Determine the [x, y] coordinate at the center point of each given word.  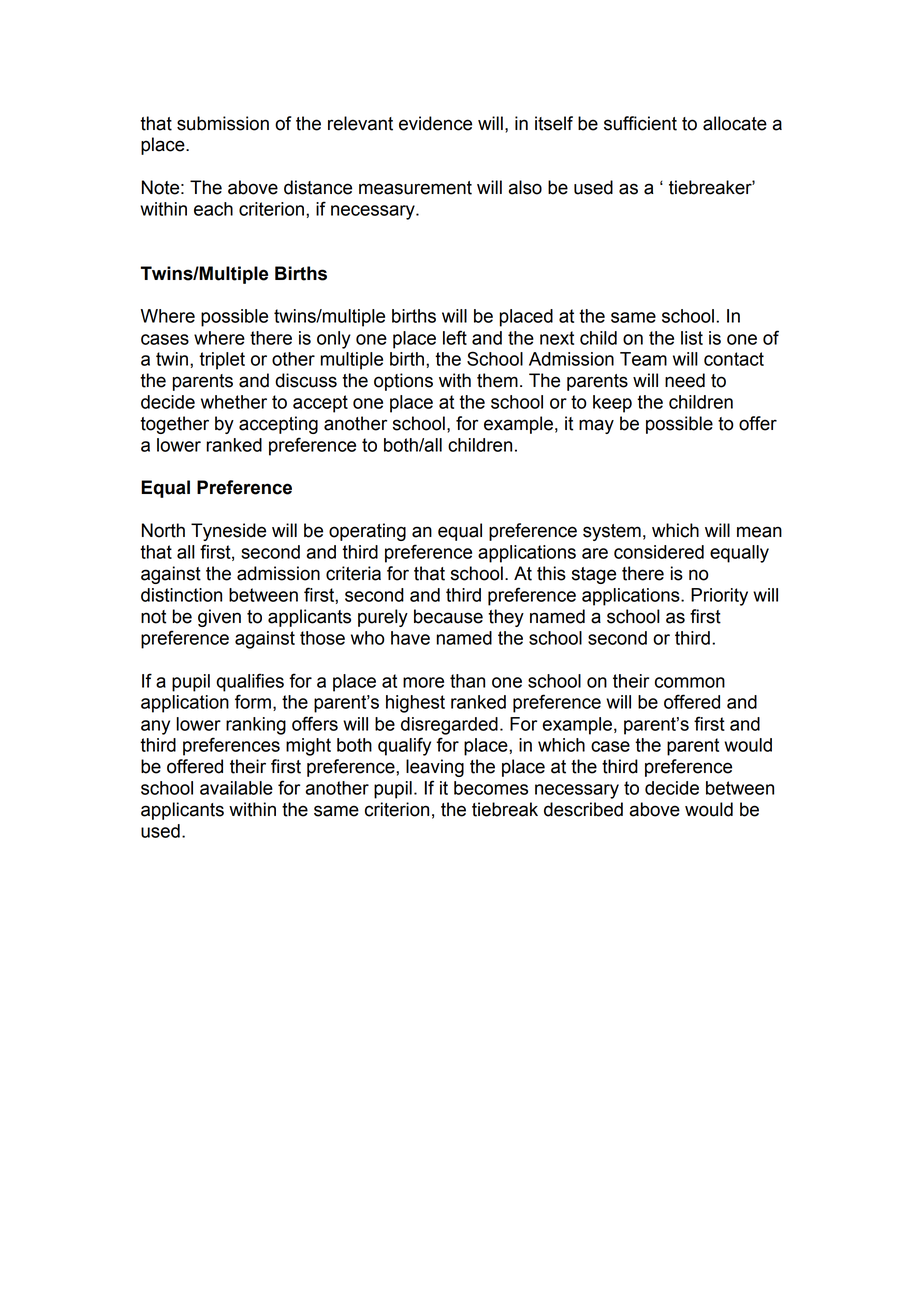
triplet [222, 361]
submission [223, 123]
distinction [181, 595]
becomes [491, 788]
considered [659, 552]
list [692, 338]
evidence [435, 123]
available [236, 788]
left [455, 337]
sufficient [640, 123]
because [448, 616]
